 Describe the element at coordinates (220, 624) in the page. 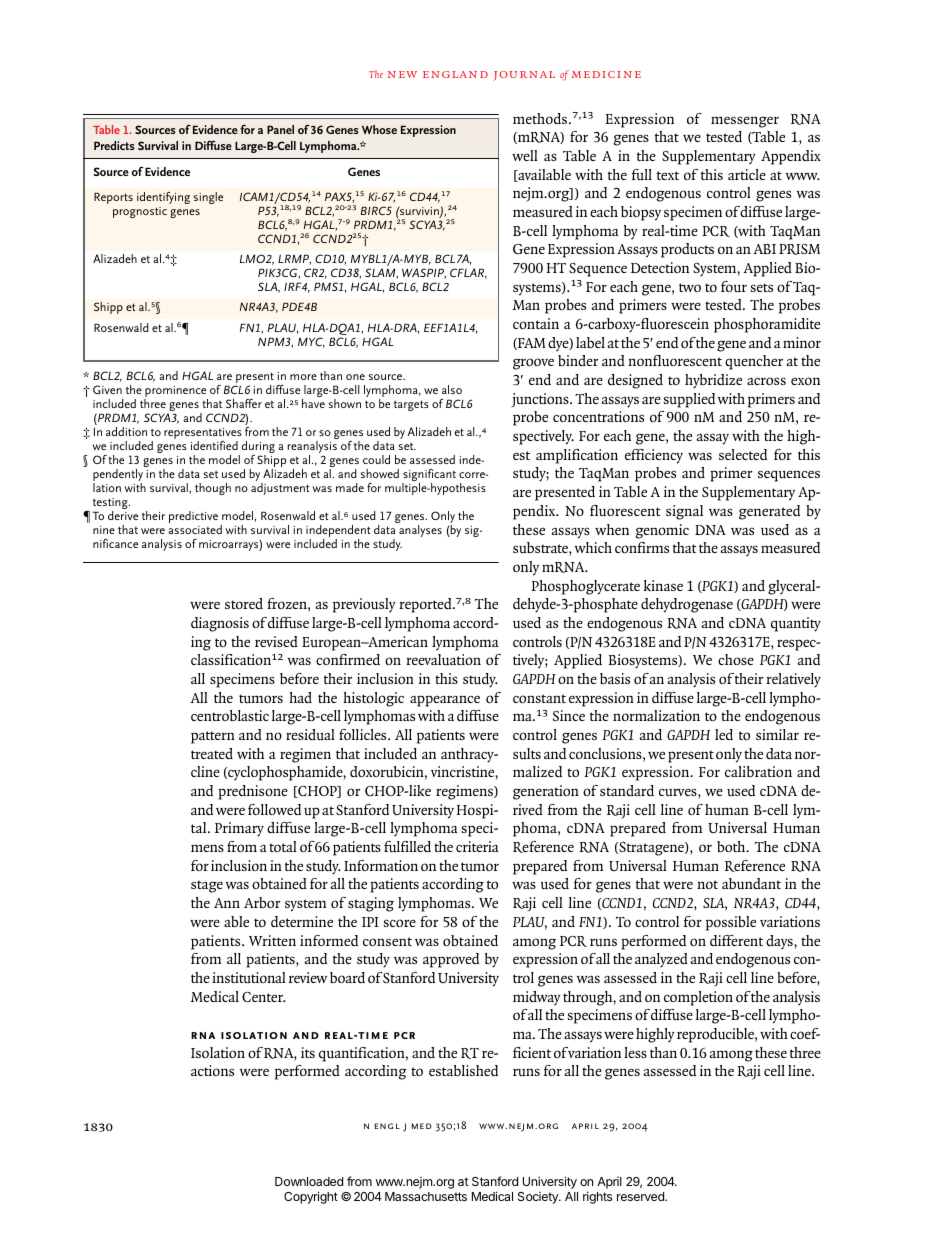

I see `diagnosis` at that location.
